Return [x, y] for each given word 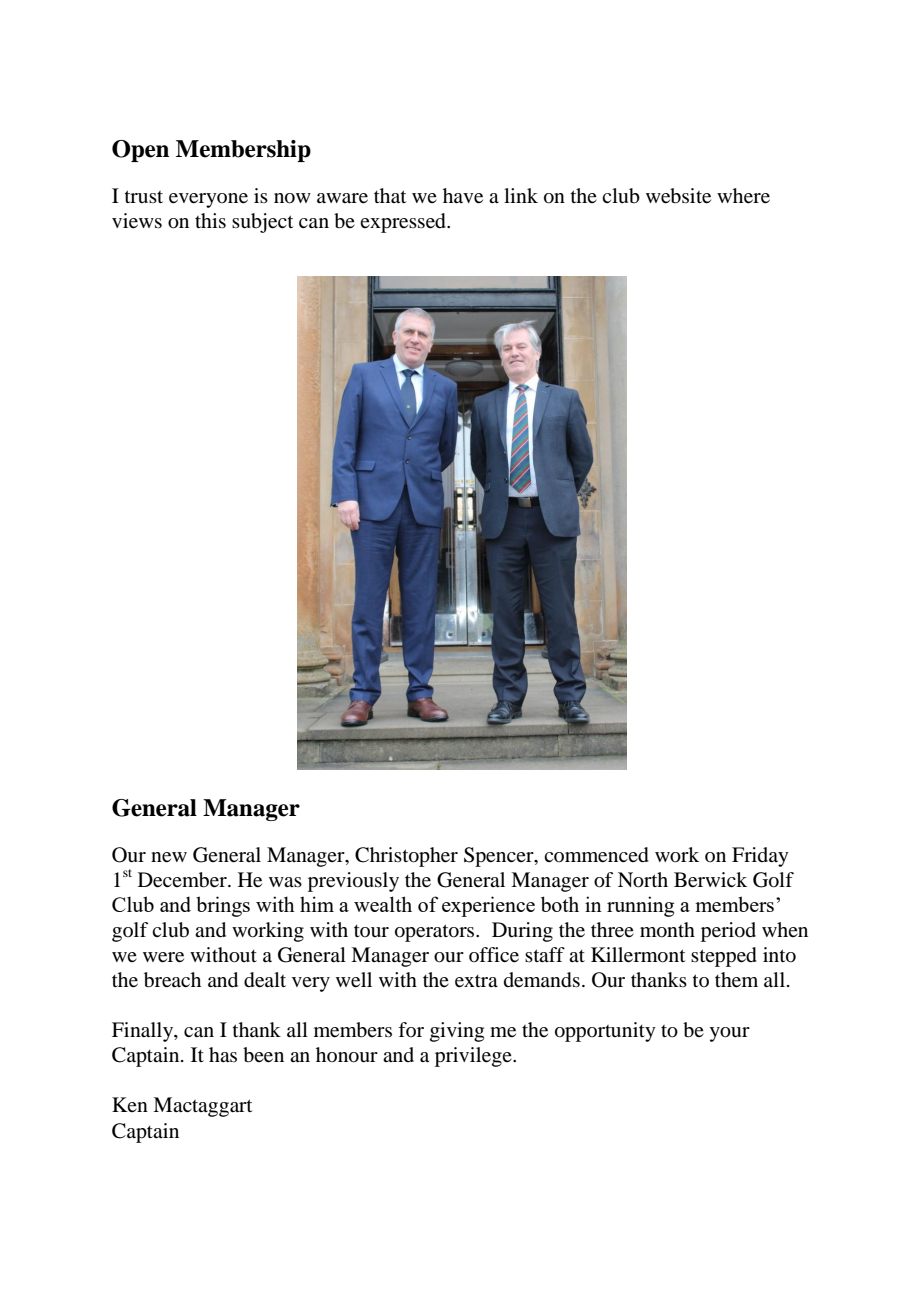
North [643, 880]
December [183, 880]
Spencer [500, 857]
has [223, 1054]
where [743, 196]
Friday [760, 857]
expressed [404, 223]
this [210, 220]
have [463, 196]
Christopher [406, 857]
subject [262, 223]
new [169, 857]
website [678, 196]
